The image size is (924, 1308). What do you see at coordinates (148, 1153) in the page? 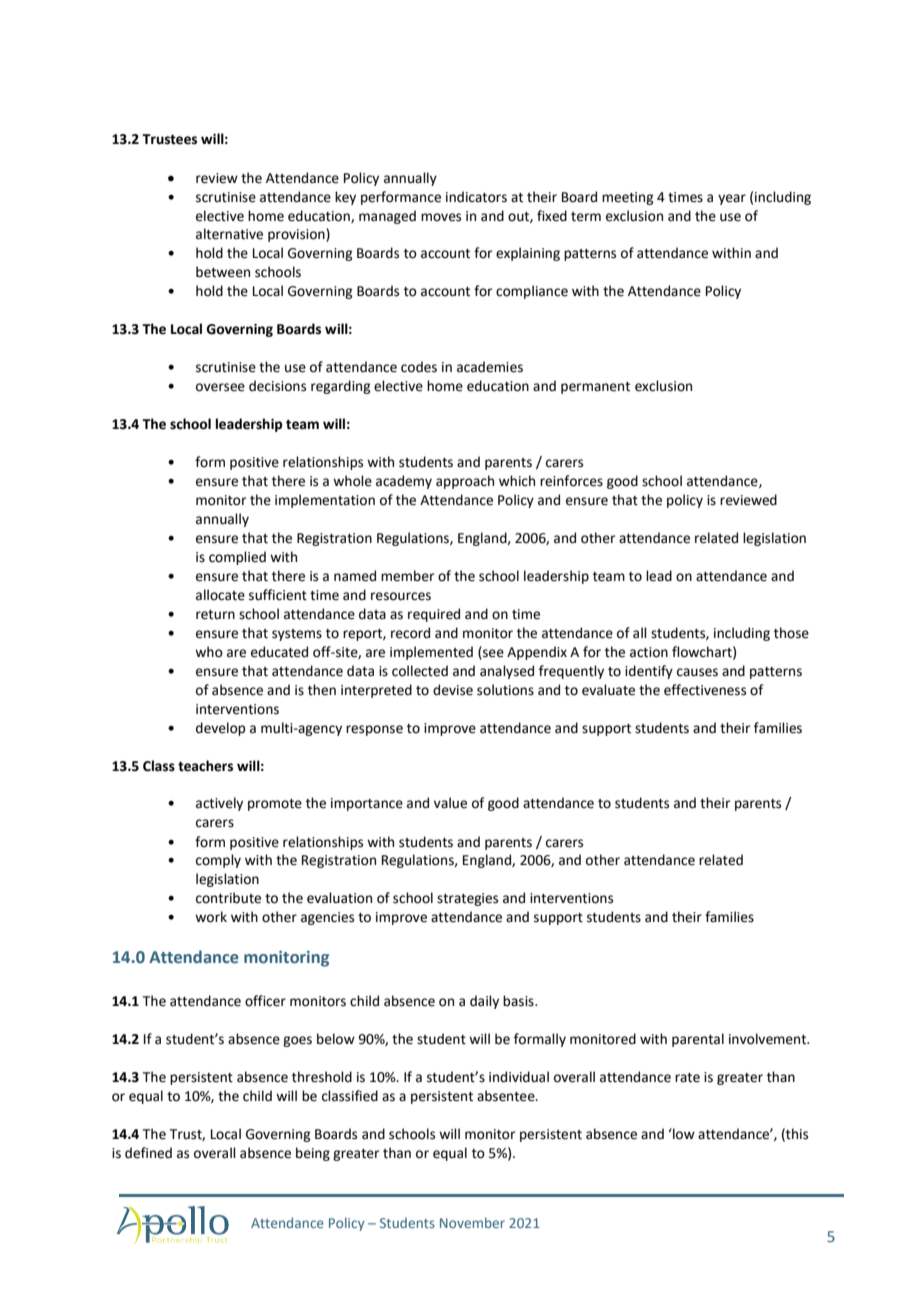
I see `defined` at bounding box center [148, 1153].
